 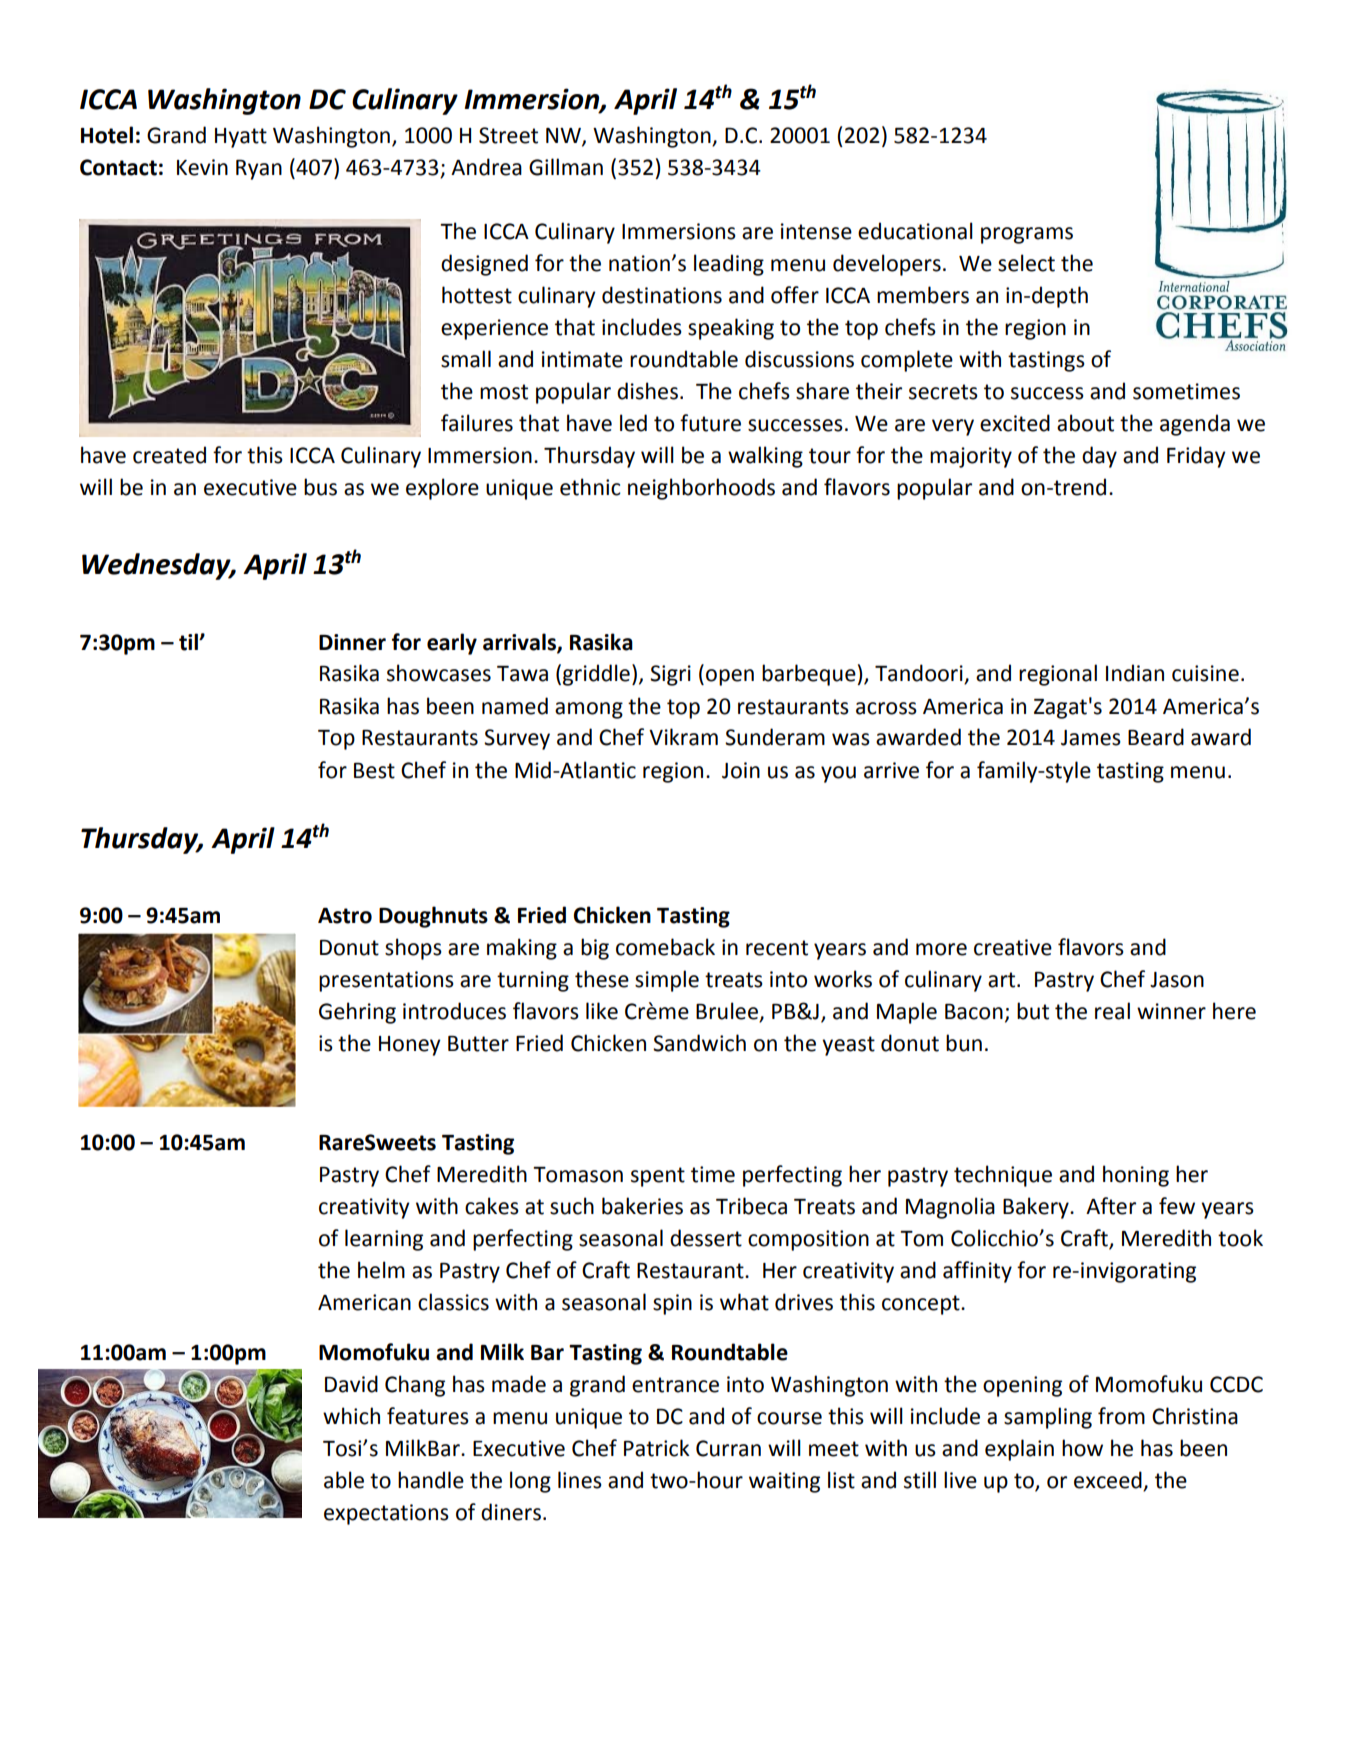 I want to click on Ryan, so click(x=259, y=170).
